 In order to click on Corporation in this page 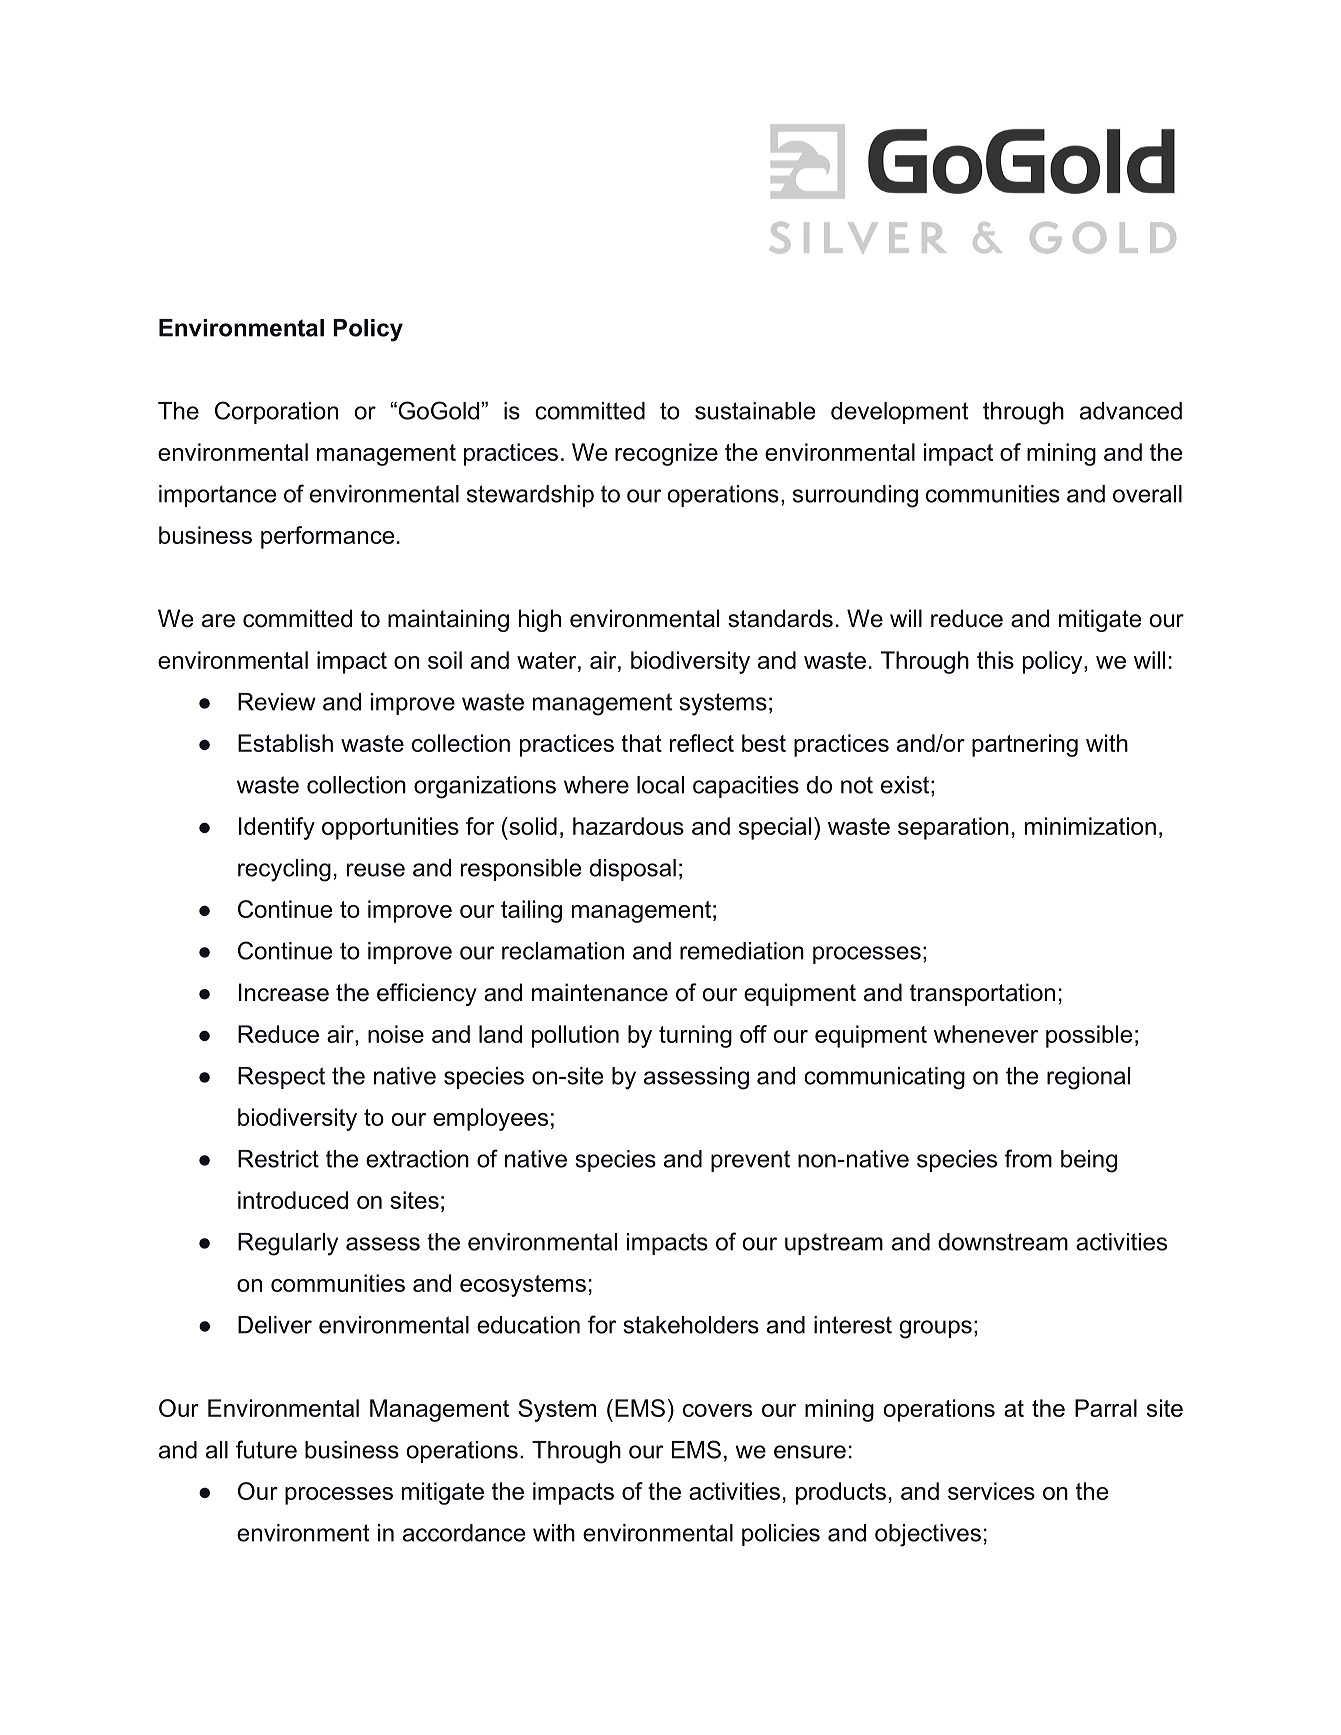, I will do `click(276, 412)`.
